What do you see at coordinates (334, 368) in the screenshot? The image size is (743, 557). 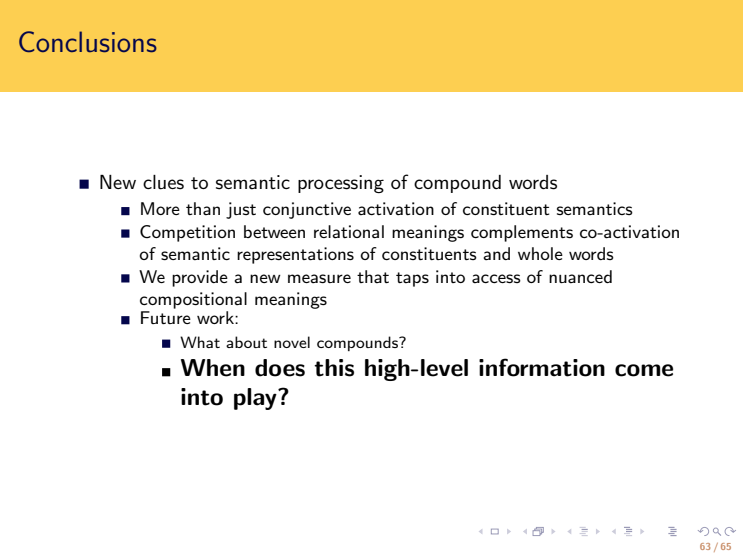 I see `this` at bounding box center [334, 368].
